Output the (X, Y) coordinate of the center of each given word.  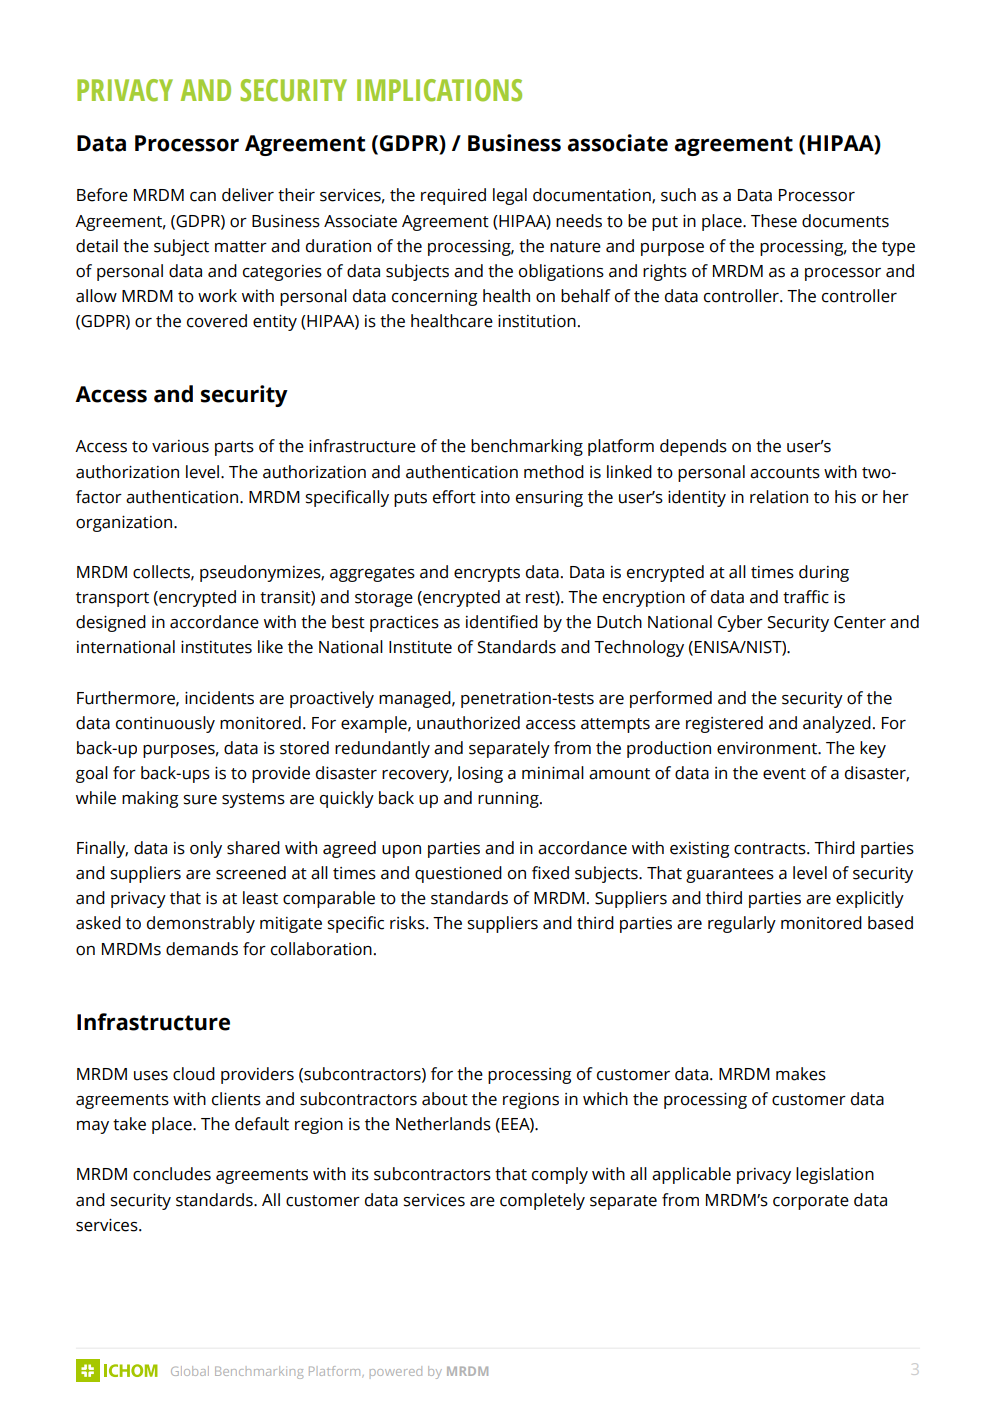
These (774, 221)
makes (801, 1074)
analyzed (837, 724)
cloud (194, 1074)
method (554, 472)
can (203, 197)
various (180, 446)
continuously (165, 724)
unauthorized (468, 723)
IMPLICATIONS (439, 90)
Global (190, 1371)
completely (542, 1201)
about (445, 1099)
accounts (785, 473)
